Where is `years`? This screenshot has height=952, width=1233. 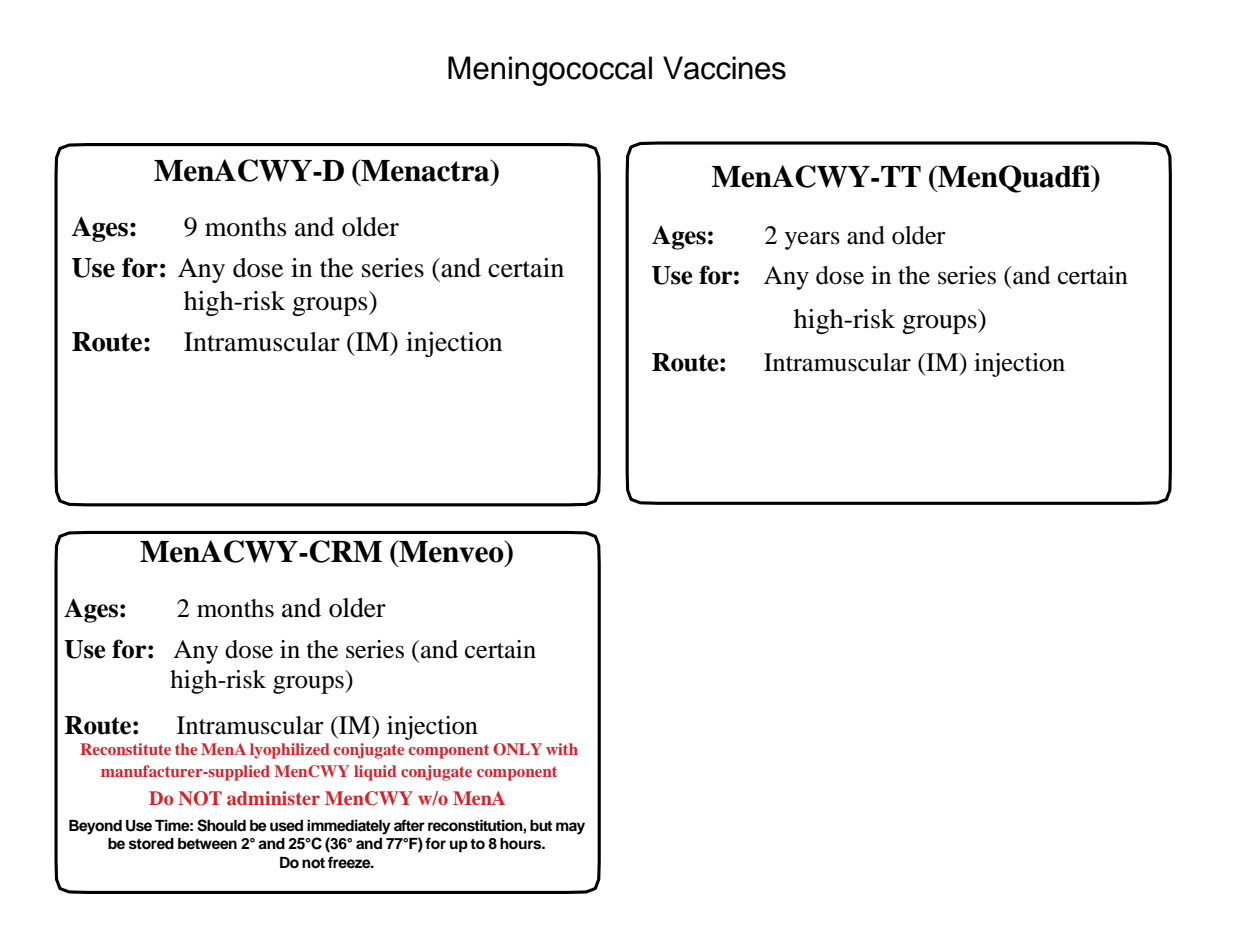
years is located at coordinates (812, 241).
